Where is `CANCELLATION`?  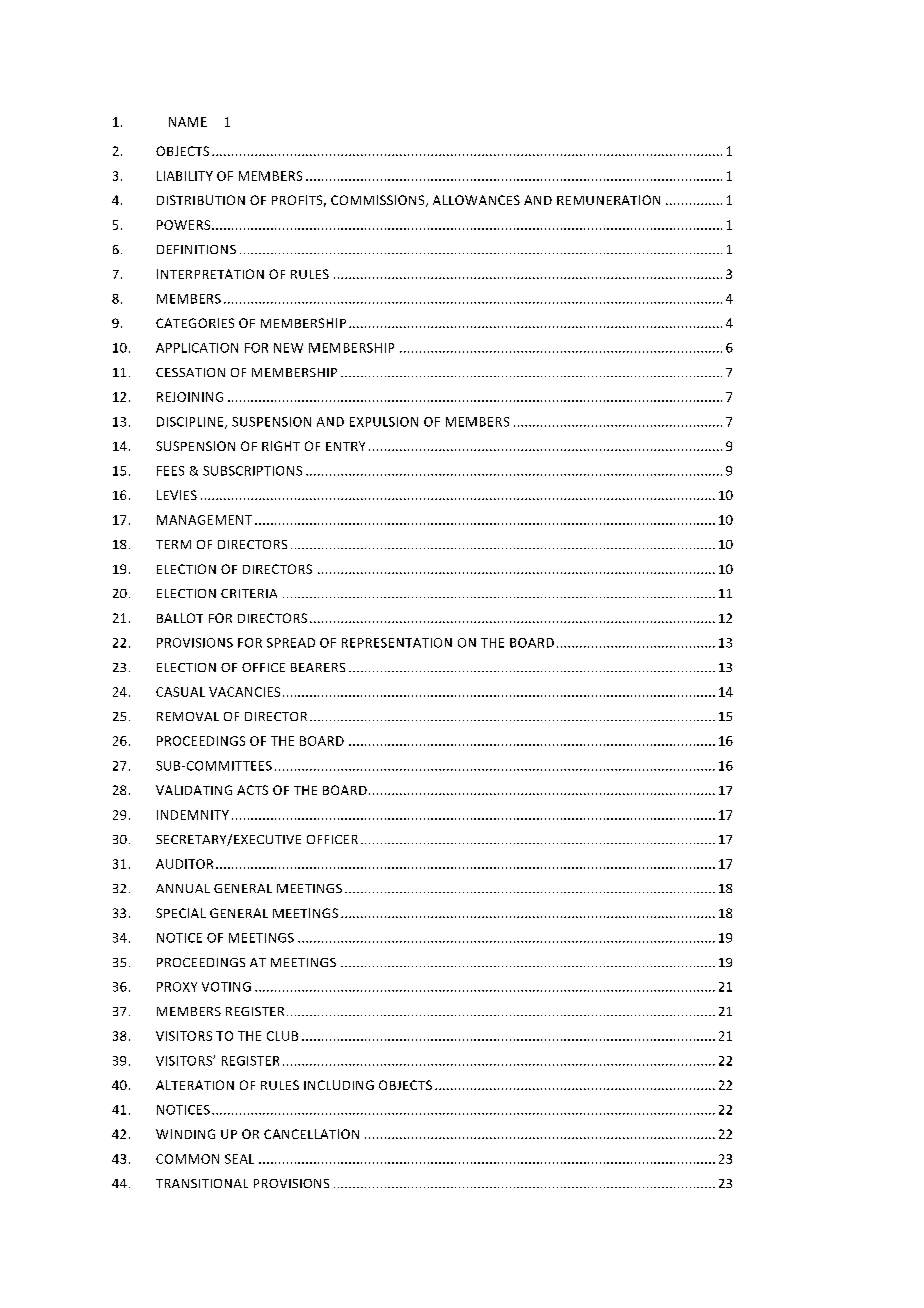
CANCELLATION is located at coordinates (311, 1134).
